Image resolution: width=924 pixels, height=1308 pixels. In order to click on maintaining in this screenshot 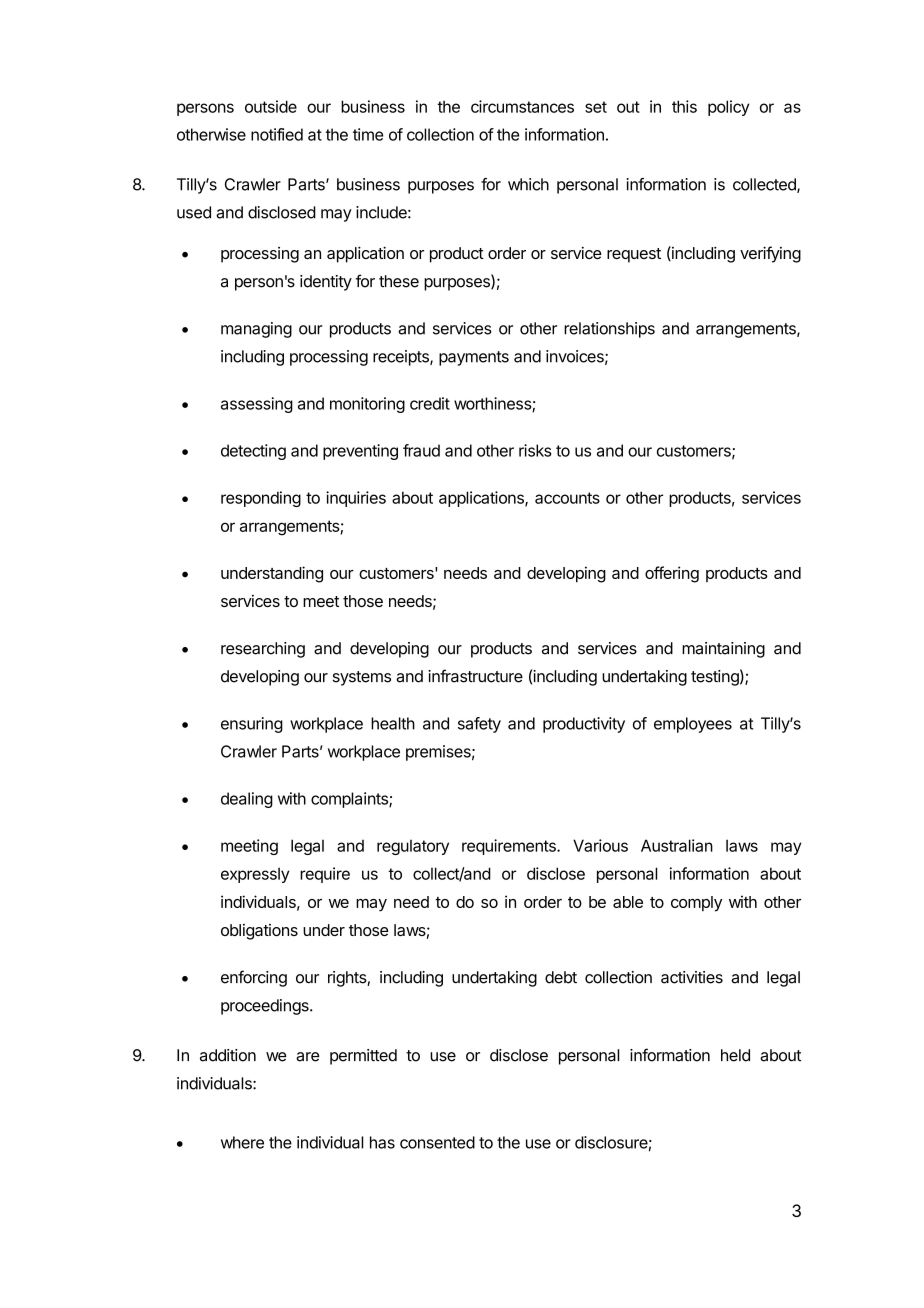, I will do `click(723, 650)`.
